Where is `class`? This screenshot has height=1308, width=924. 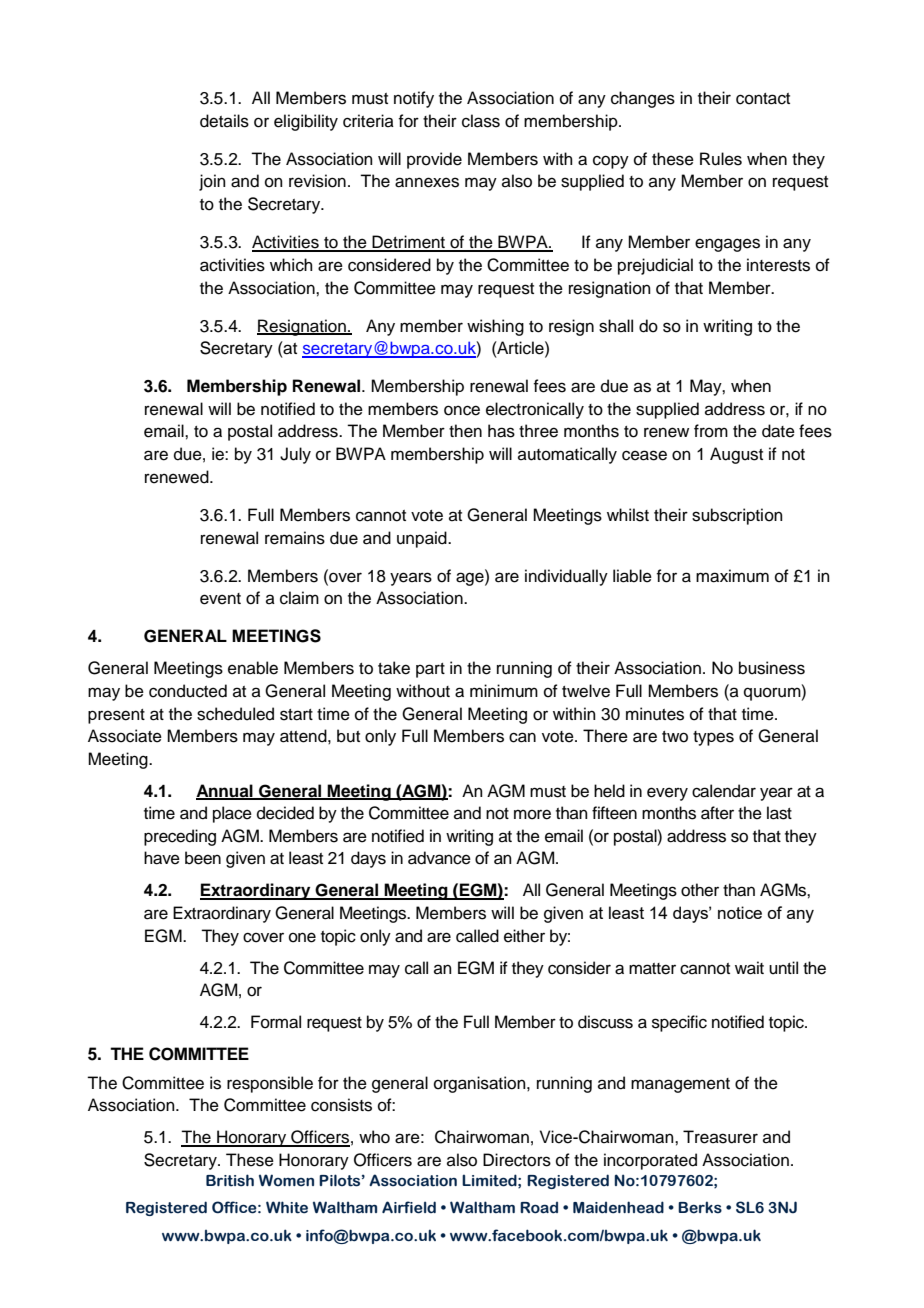
class is located at coordinates (481, 121).
